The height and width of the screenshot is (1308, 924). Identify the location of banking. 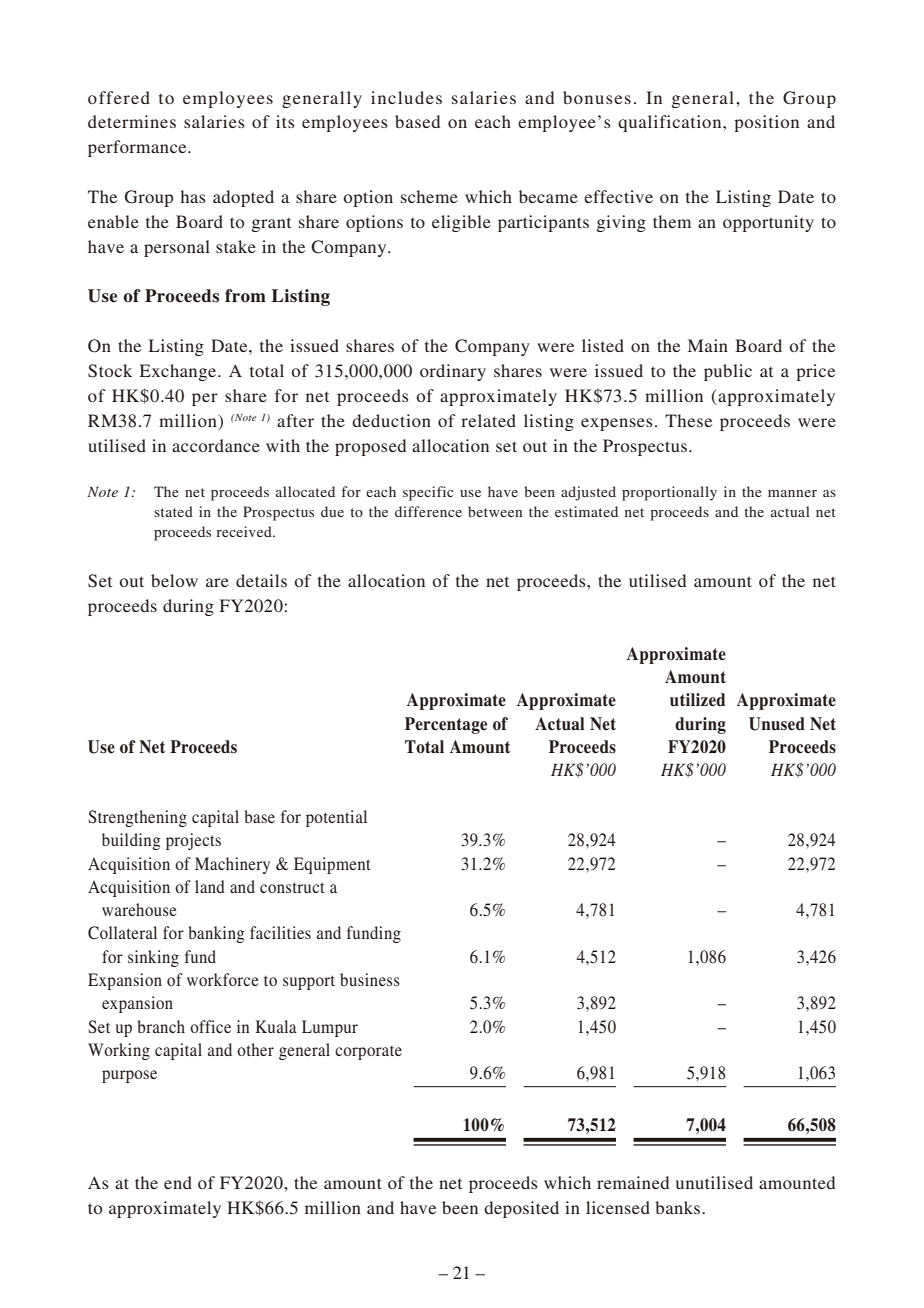
(216, 934).
